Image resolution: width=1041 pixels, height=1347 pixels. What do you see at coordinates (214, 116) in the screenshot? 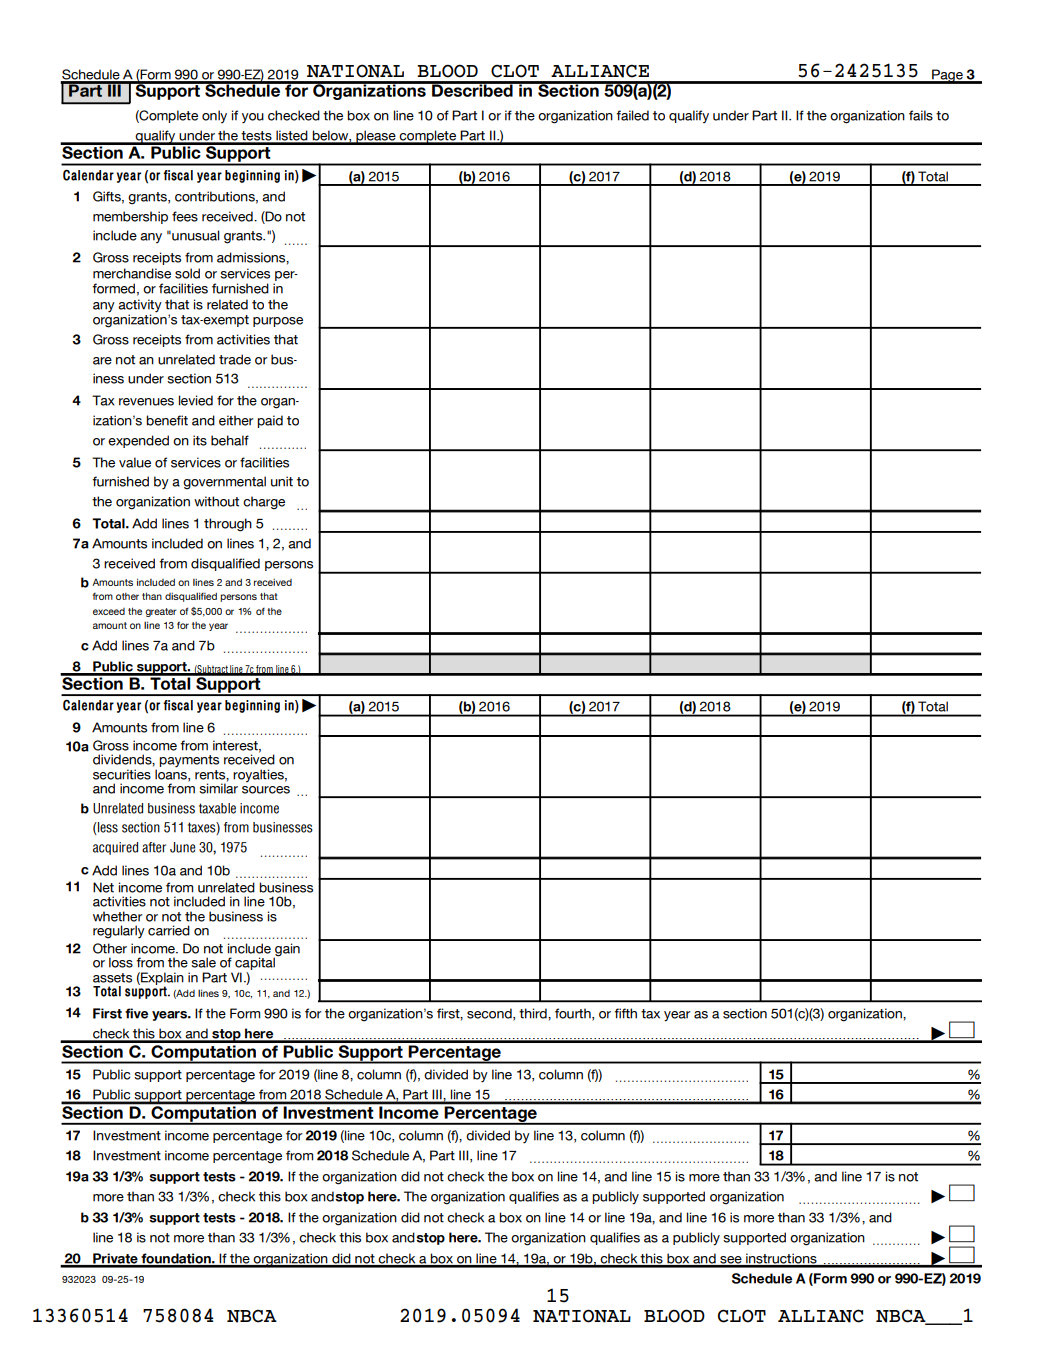
I see `only` at bounding box center [214, 116].
